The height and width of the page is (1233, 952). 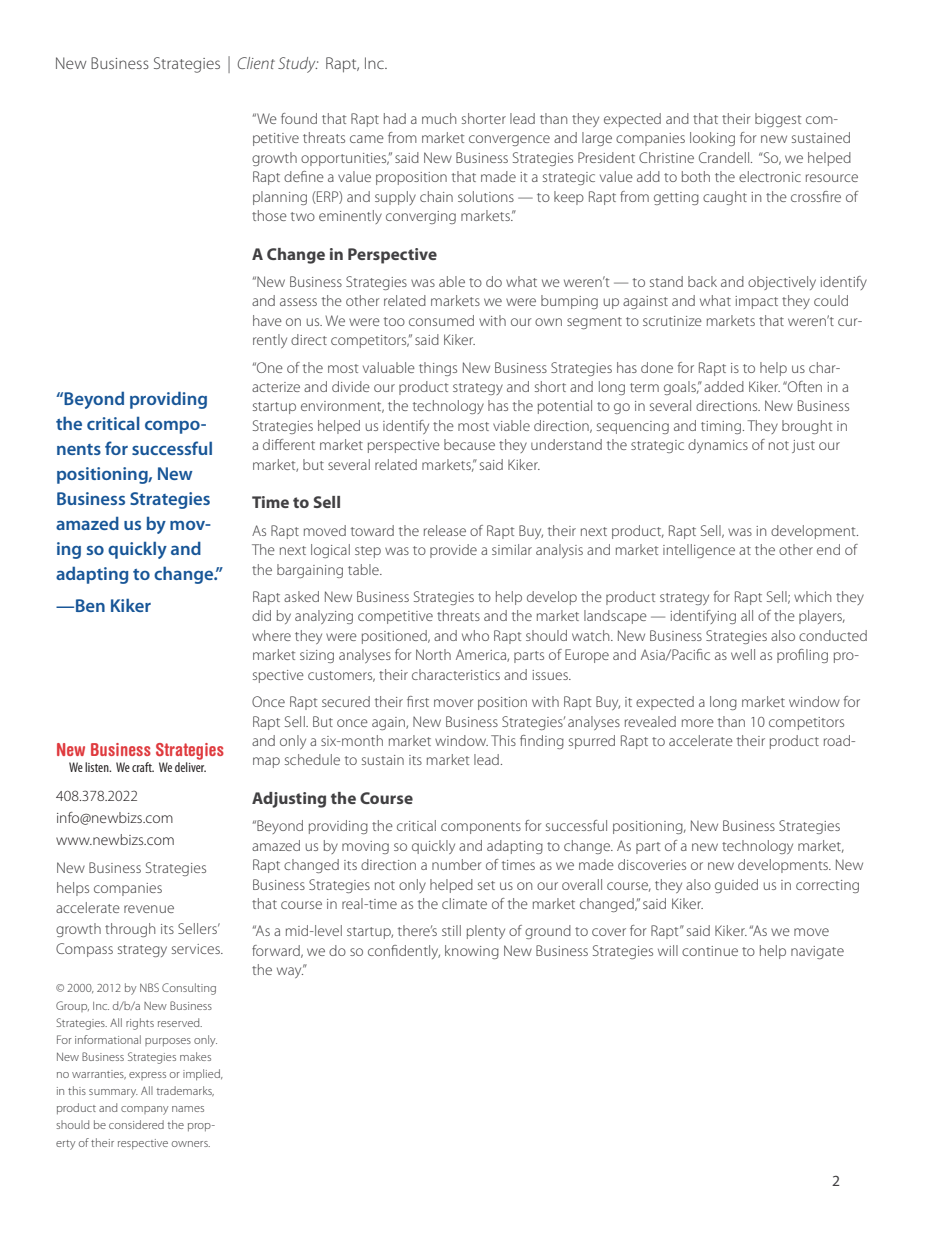 What do you see at coordinates (256, 63) in the page?
I see `Client` at bounding box center [256, 63].
